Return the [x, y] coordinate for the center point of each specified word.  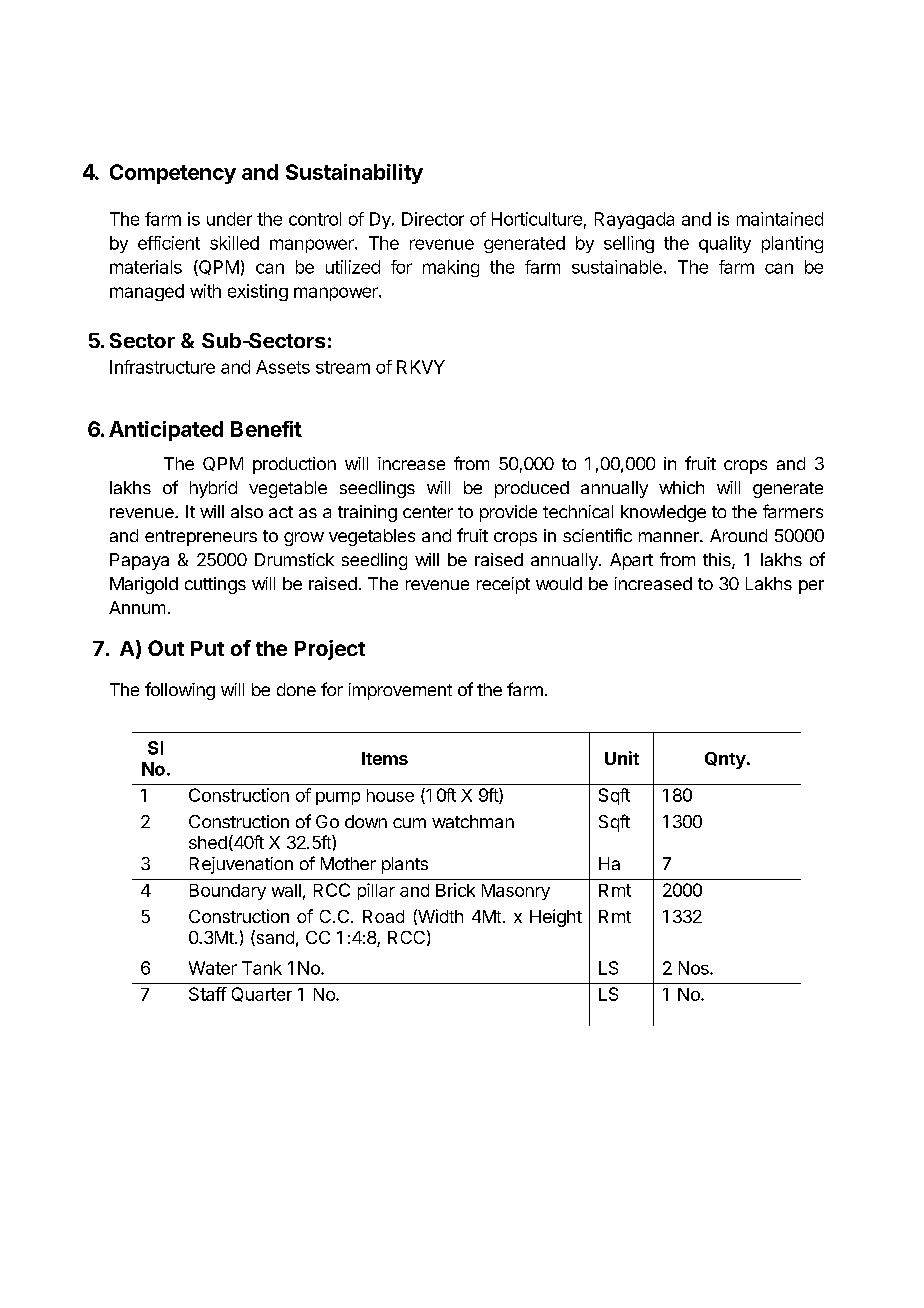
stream [343, 367]
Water [213, 968]
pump [338, 798]
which [681, 487]
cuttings [215, 585]
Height [556, 918]
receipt [503, 585]
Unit [622, 758]
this [718, 561]
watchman [473, 821]
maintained [780, 219]
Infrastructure [162, 367]
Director [433, 219]
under [229, 219]
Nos [695, 968]
